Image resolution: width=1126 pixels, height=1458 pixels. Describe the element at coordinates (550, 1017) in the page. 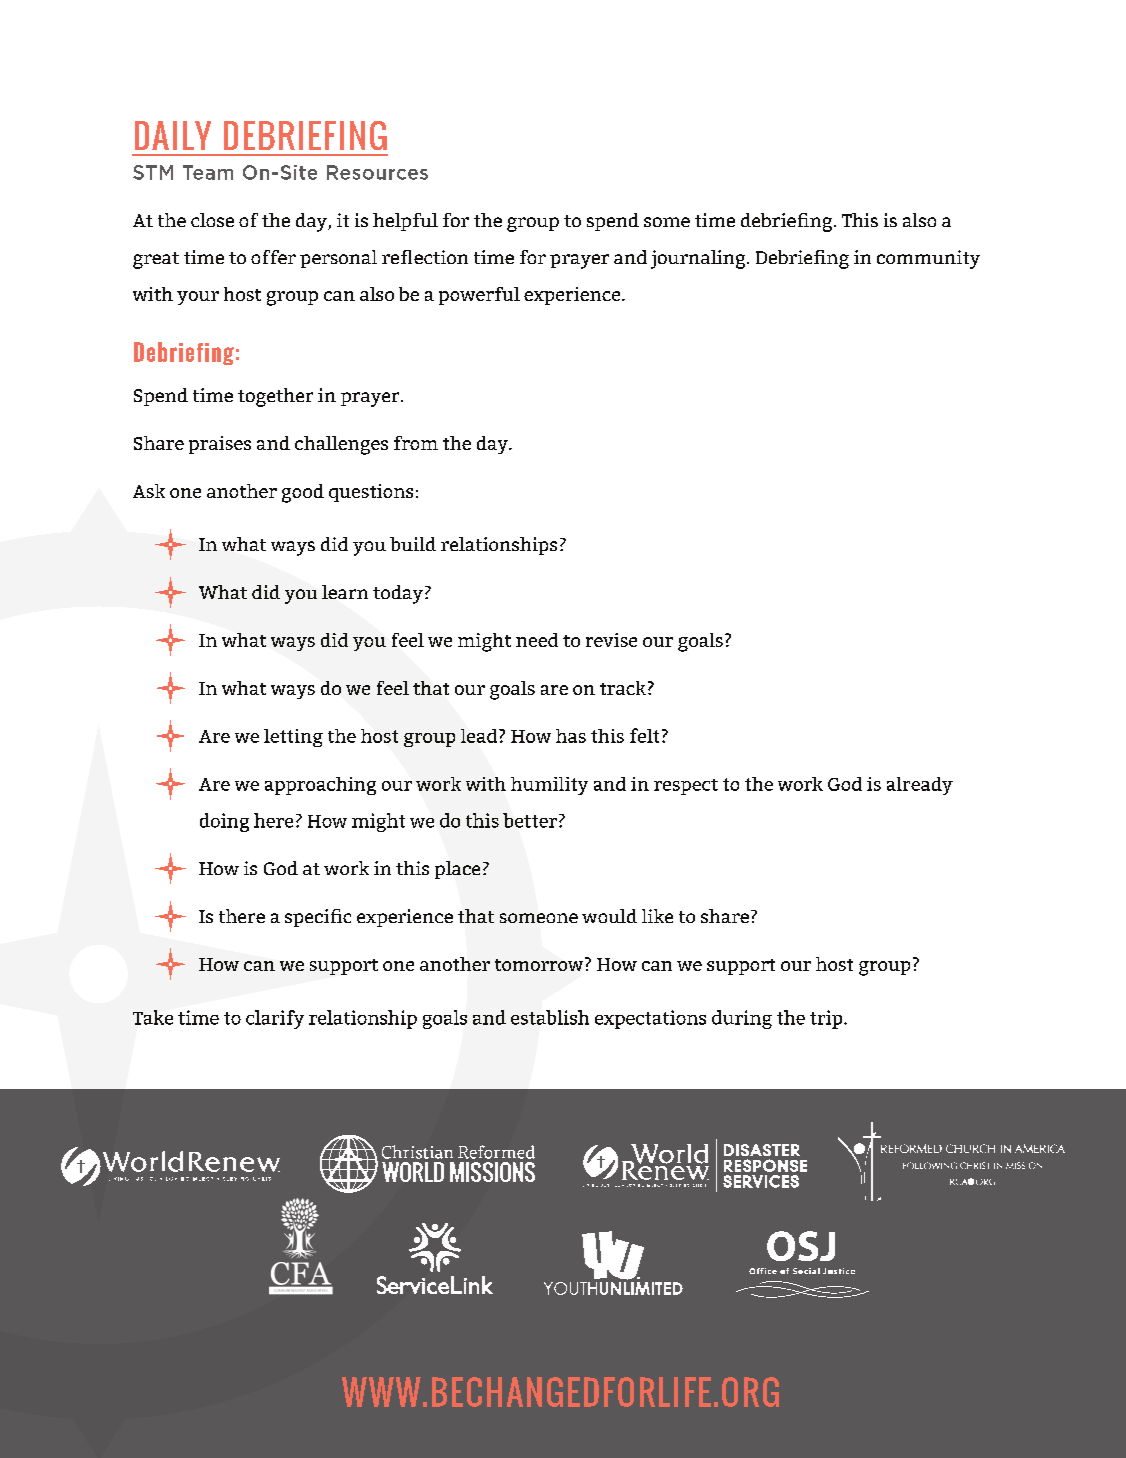

I see `establish` at that location.
